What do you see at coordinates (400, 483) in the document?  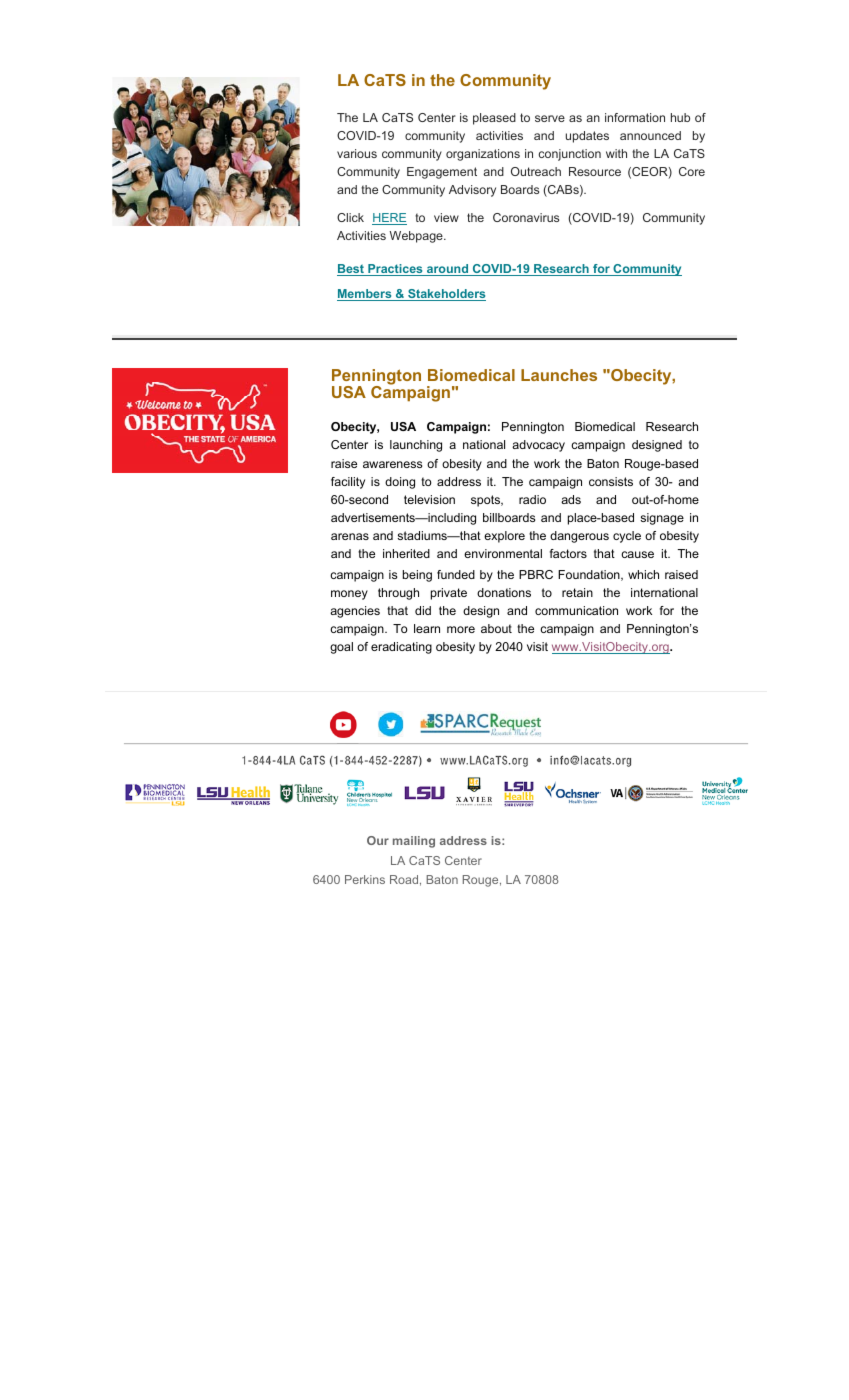 I see `doing` at bounding box center [400, 483].
